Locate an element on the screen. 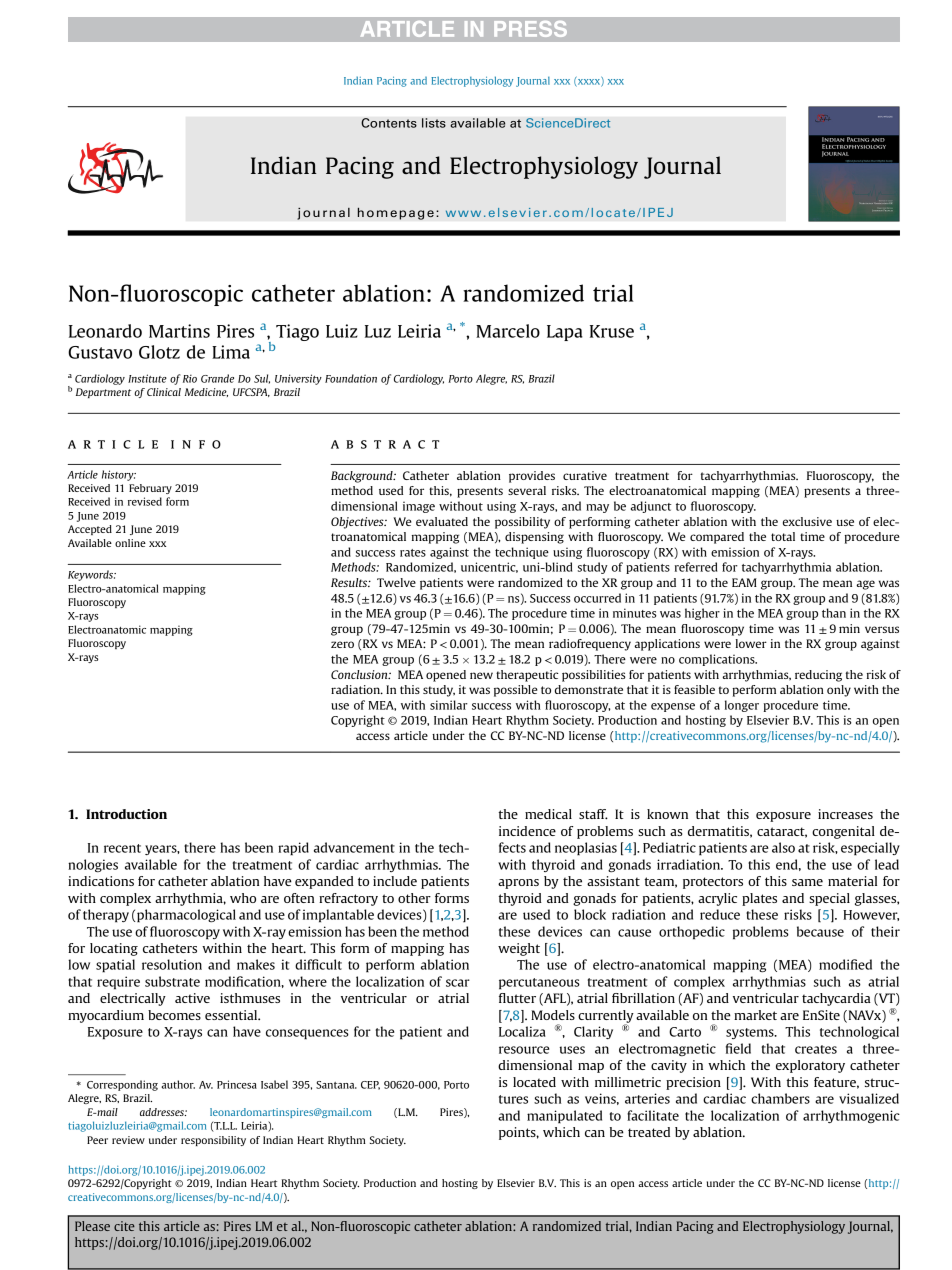 Image resolution: width=952 pixels, height=1270 pixels. cite is located at coordinates (124, 1226).
